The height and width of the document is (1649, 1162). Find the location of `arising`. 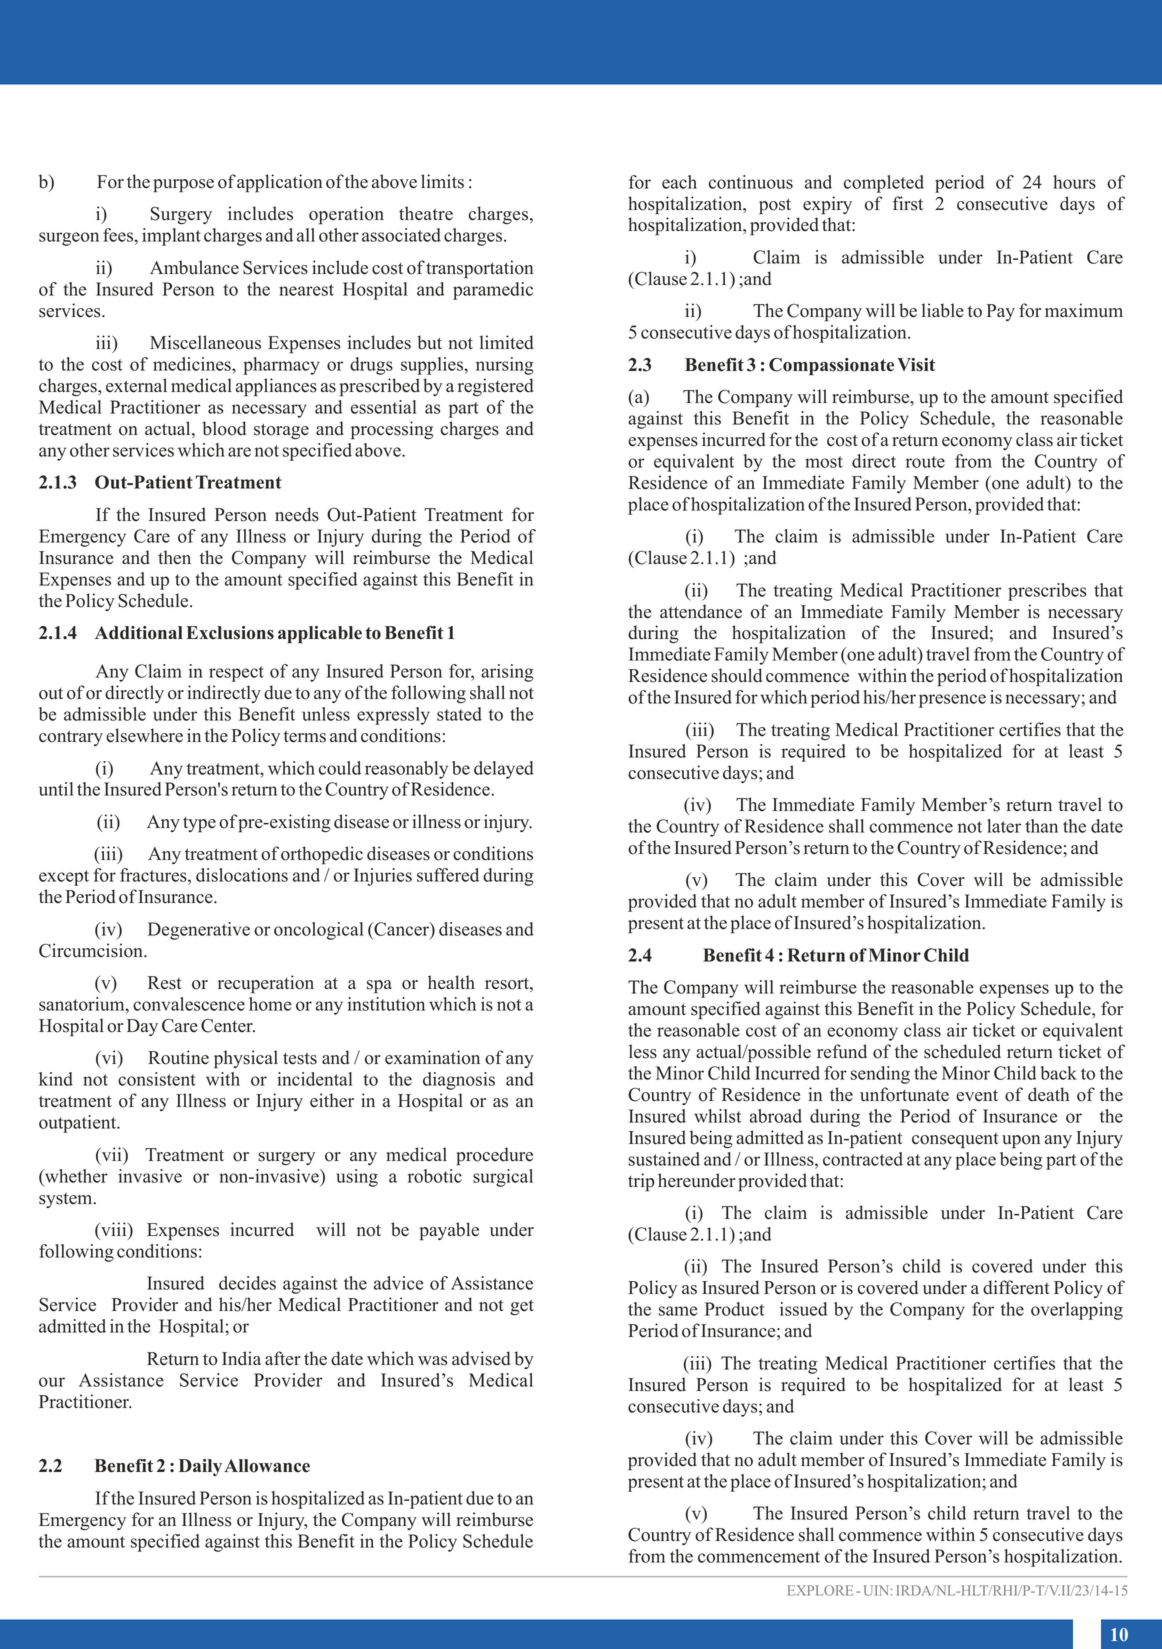

arising is located at coordinates (507, 673).
